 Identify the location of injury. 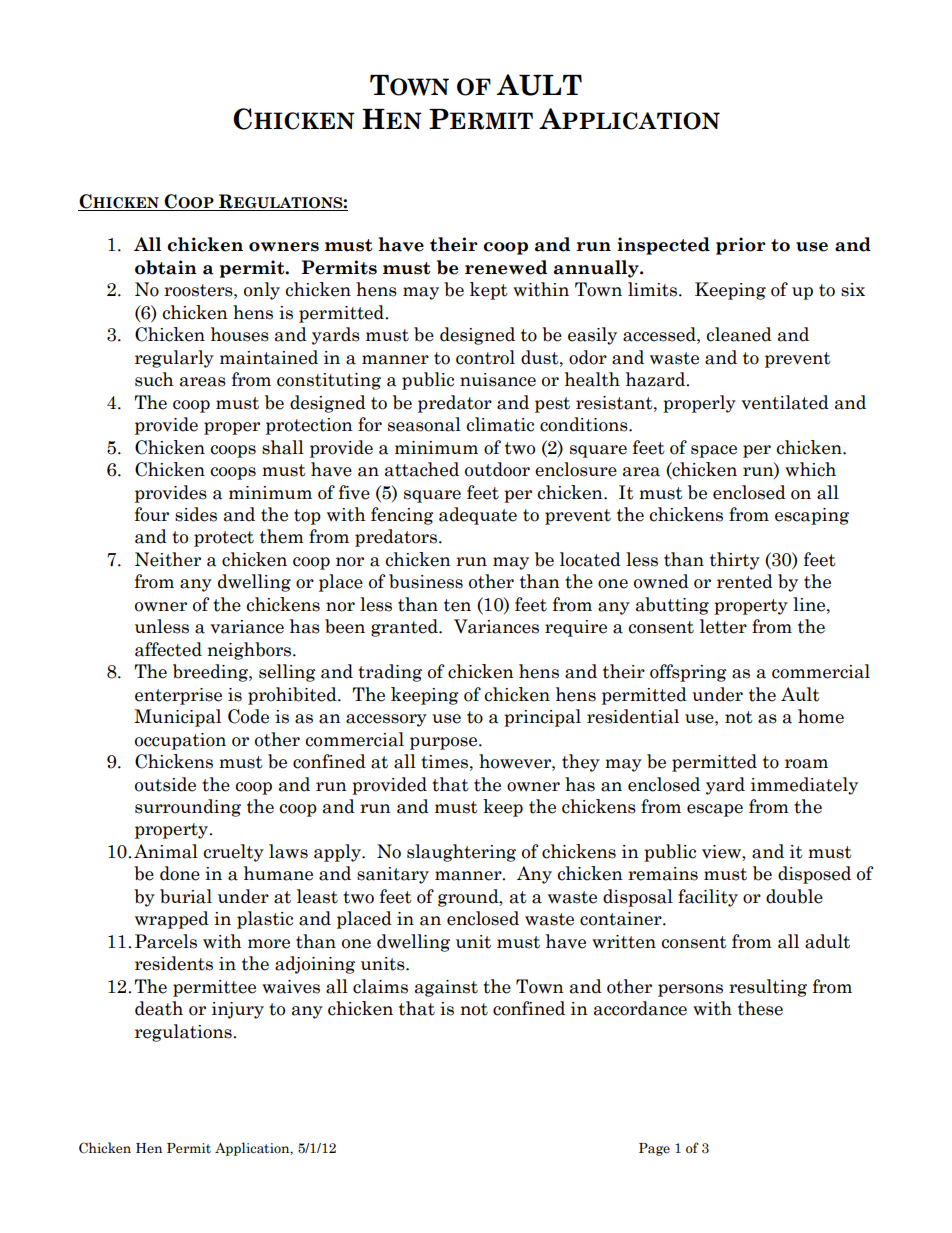
(238, 1010).
